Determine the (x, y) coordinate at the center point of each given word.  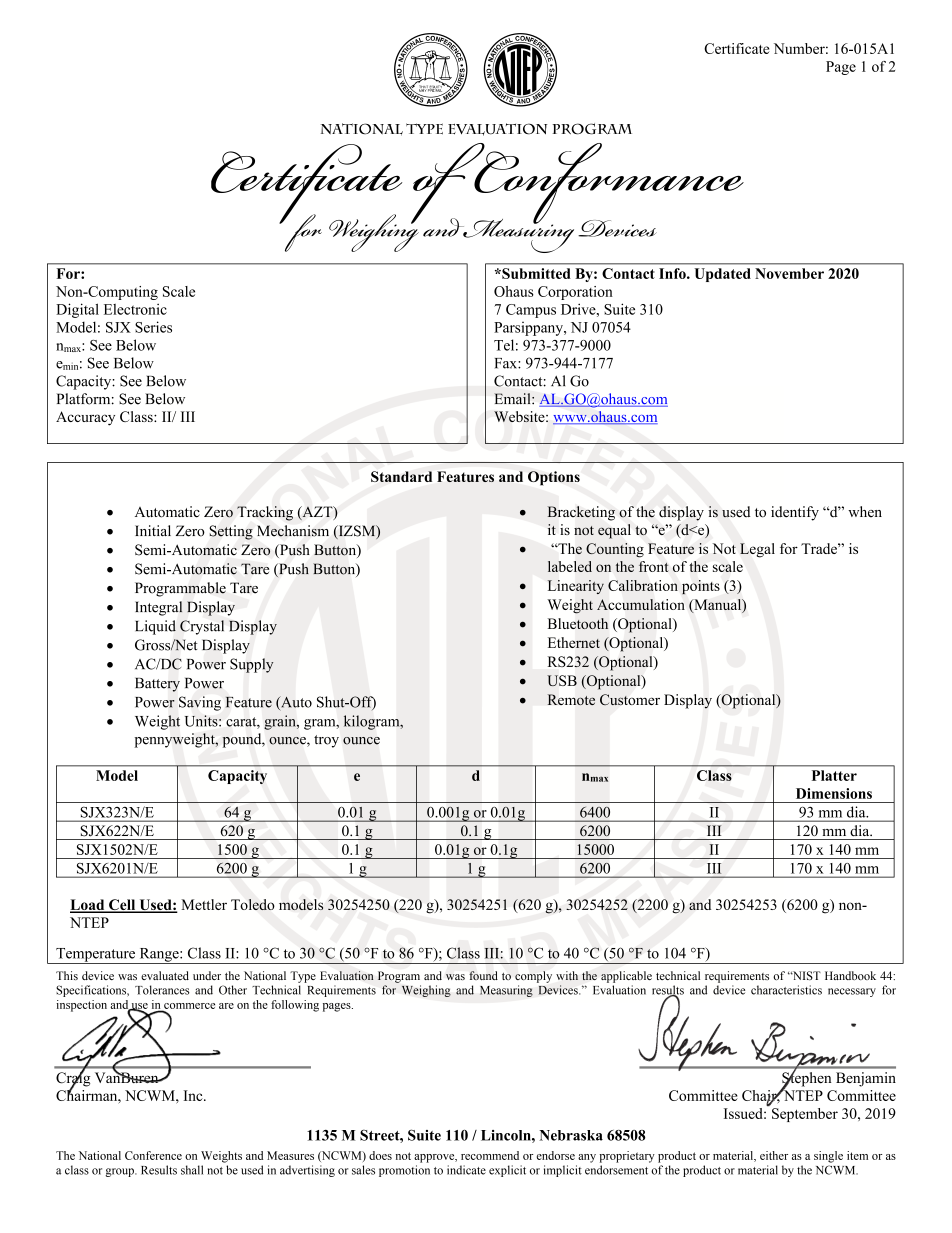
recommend (490, 1155)
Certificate (737, 48)
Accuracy (85, 418)
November (789, 273)
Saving (200, 703)
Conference (153, 1155)
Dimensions (834, 793)
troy (326, 741)
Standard (401, 476)
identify (795, 513)
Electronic (135, 309)
